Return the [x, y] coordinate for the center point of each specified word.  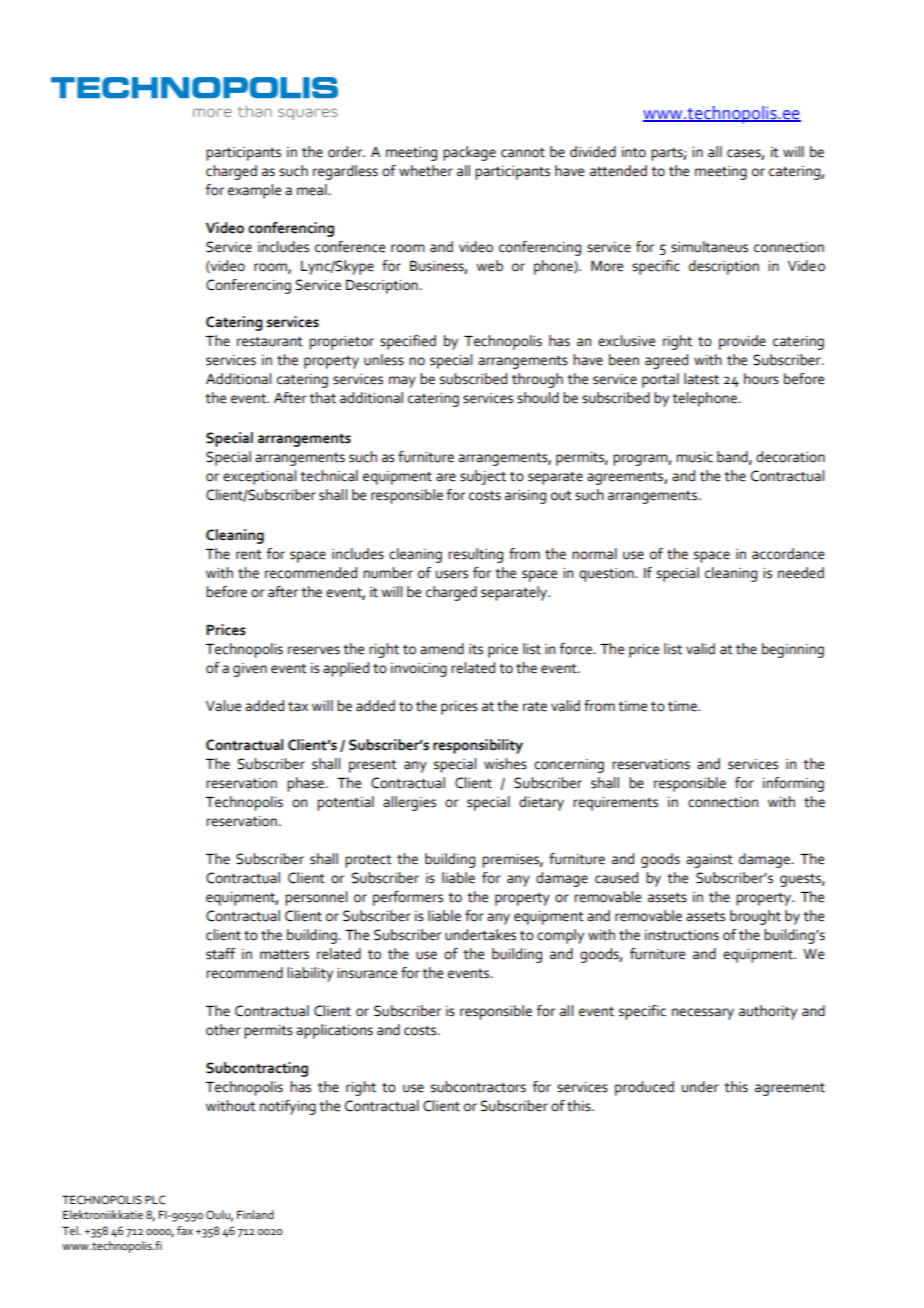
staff [221, 954]
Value [223, 706]
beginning [793, 650]
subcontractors [478, 1087]
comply [560, 936]
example [254, 191]
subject [483, 477]
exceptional [259, 477]
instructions [682, 935]
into [634, 152]
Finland [255, 1214]
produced [644, 1088]
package [469, 153]
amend [442, 649]
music [694, 457]
